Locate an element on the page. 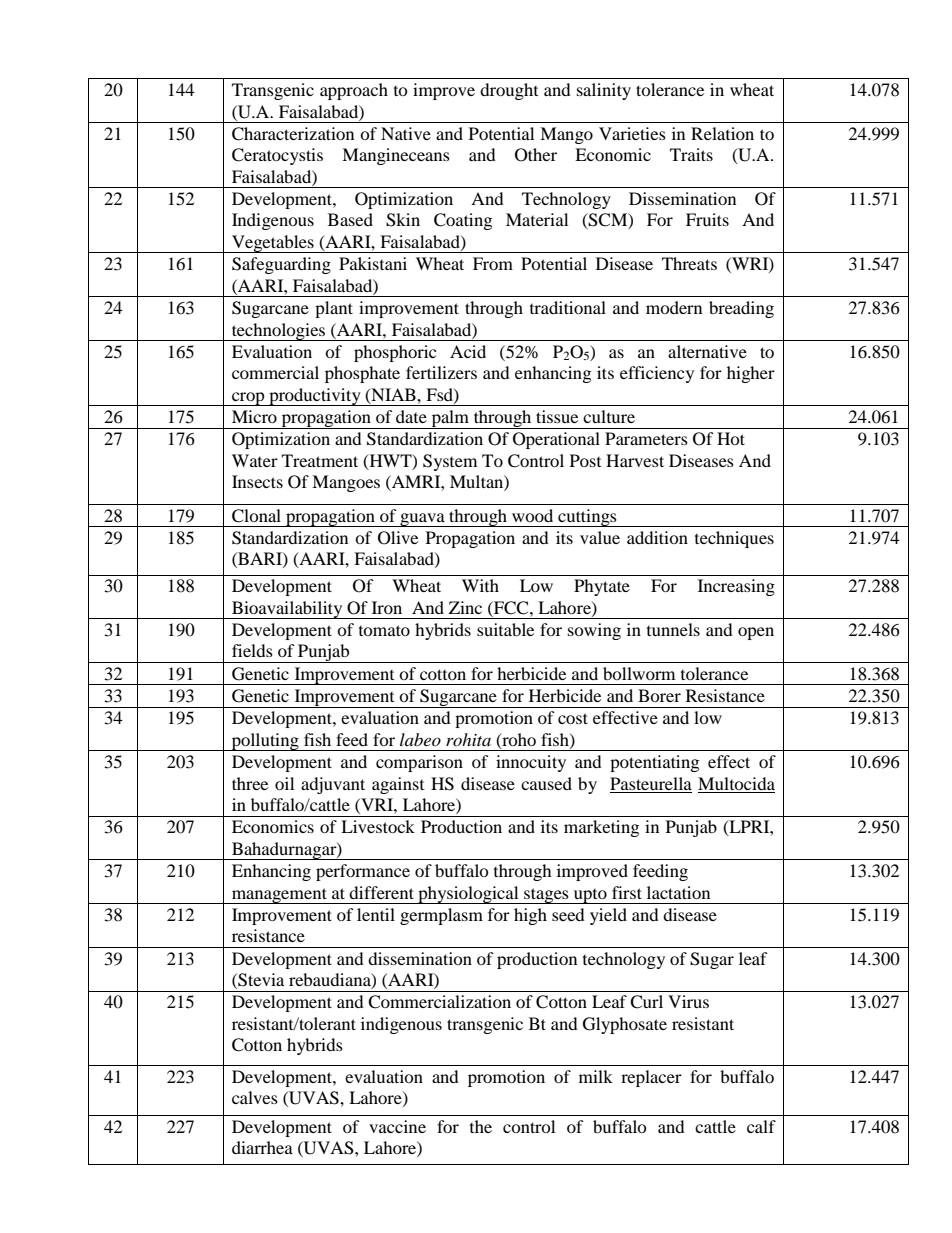 Image resolution: width=952 pixels, height=1233 pixels. efficiency is located at coordinates (657, 374).
